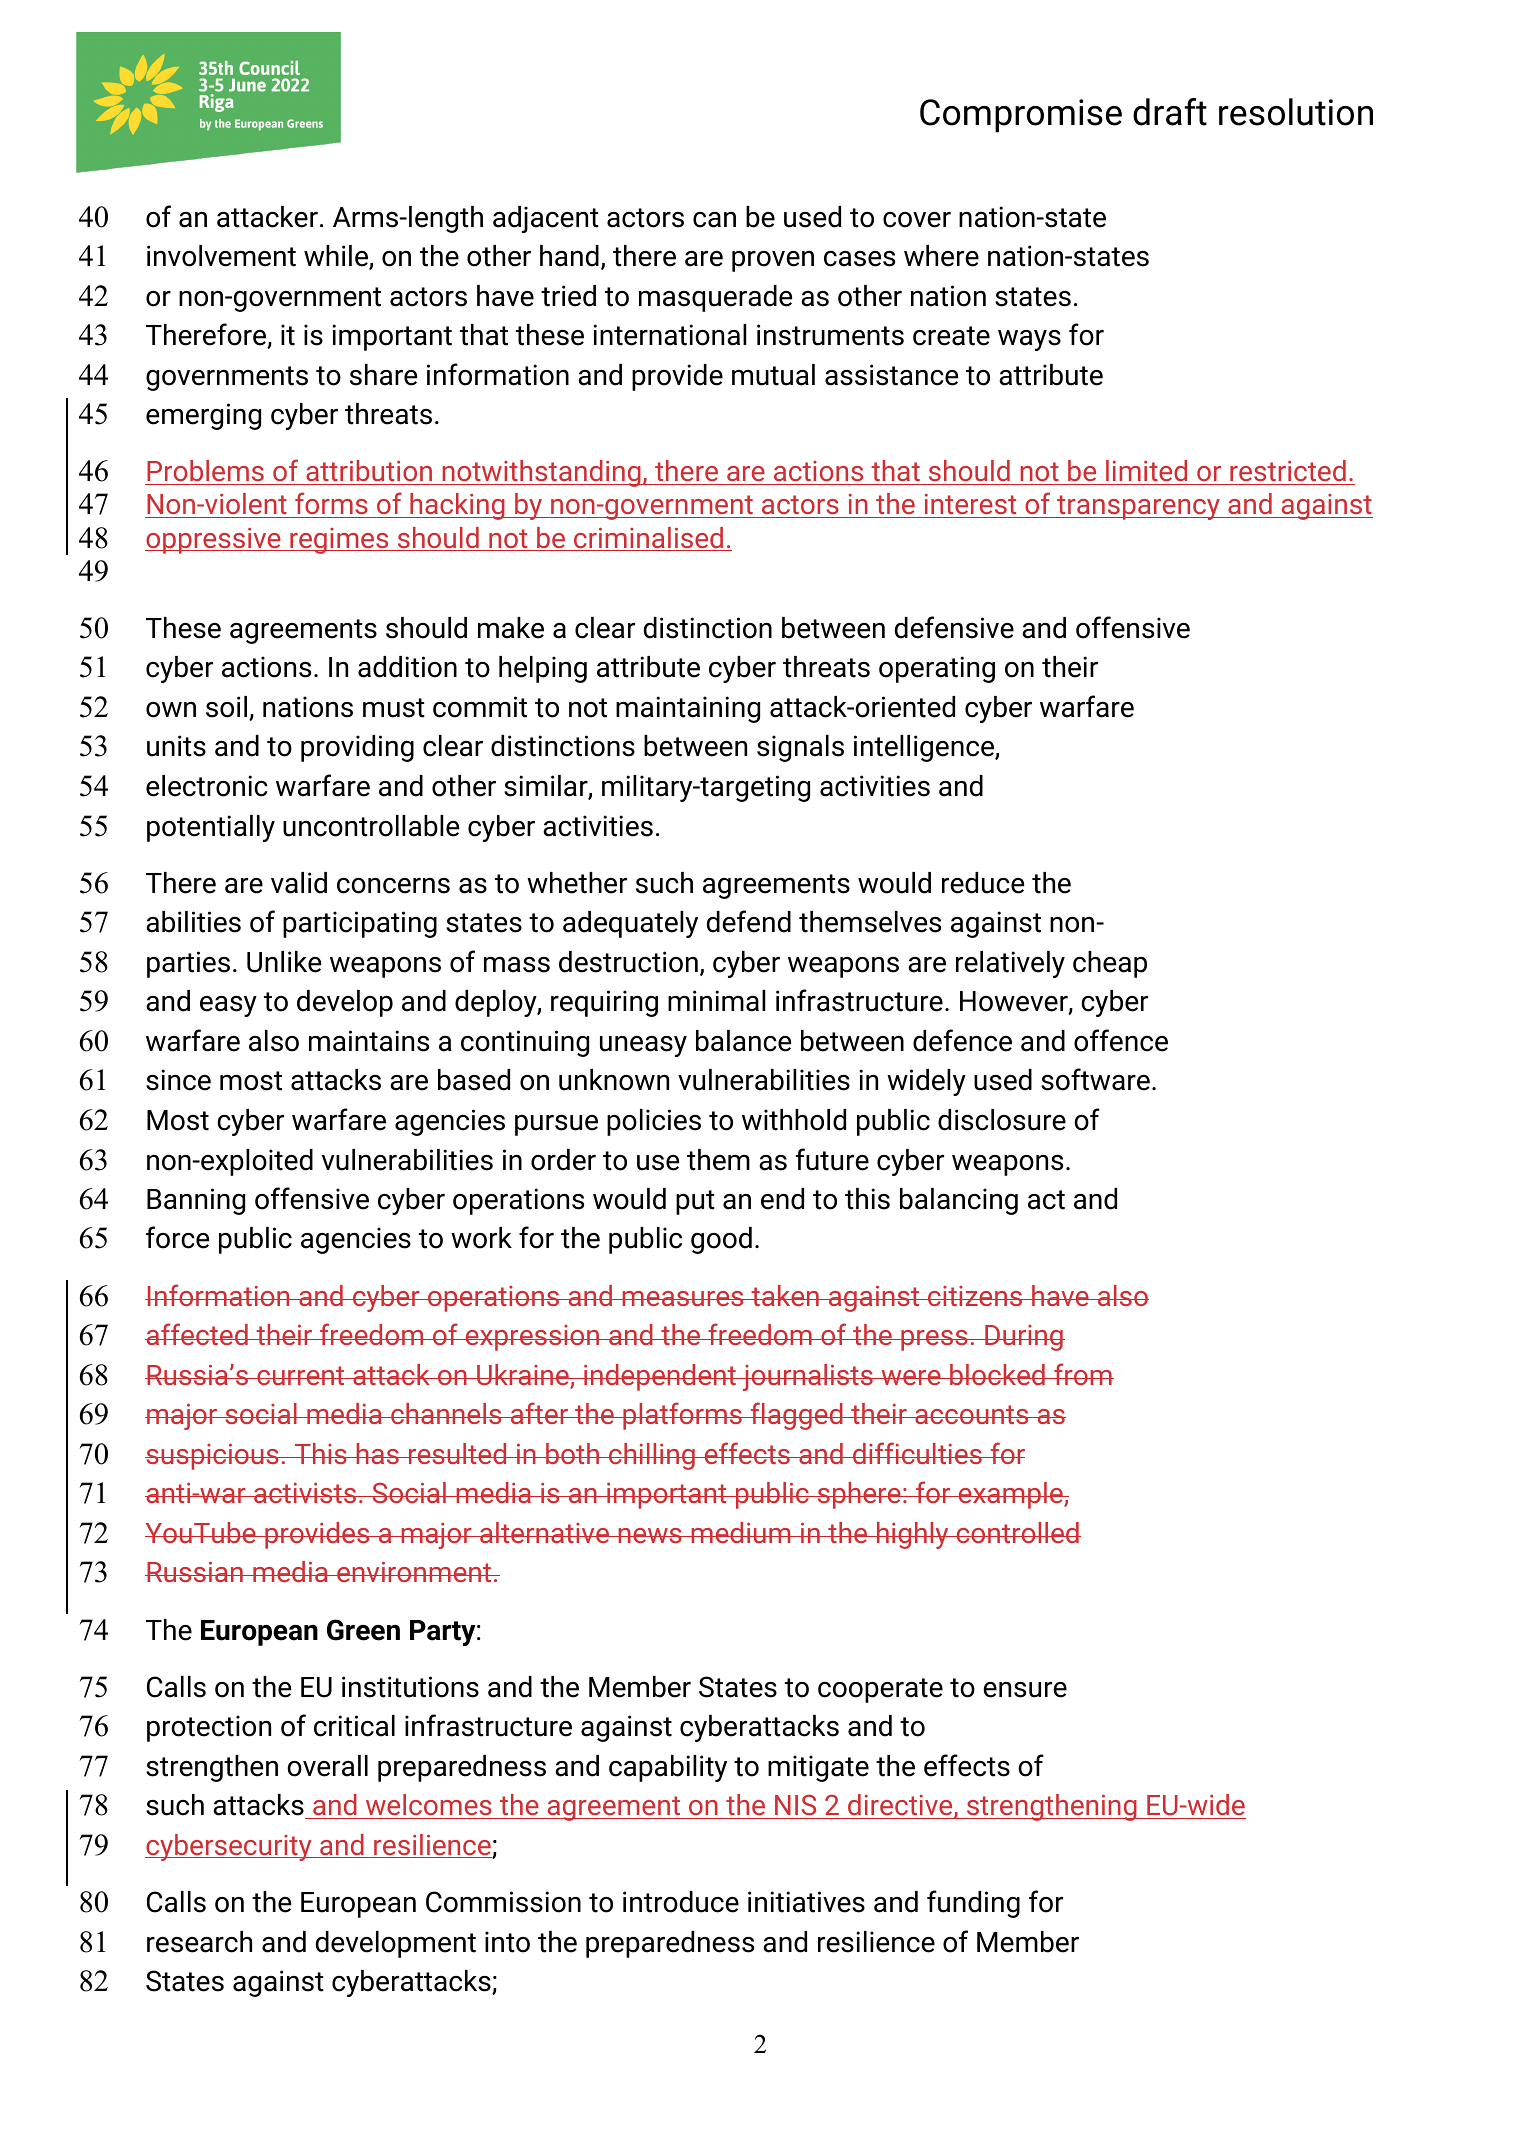 The width and height of the image is (1519, 2150). I want to click on draft, so click(1170, 112).
